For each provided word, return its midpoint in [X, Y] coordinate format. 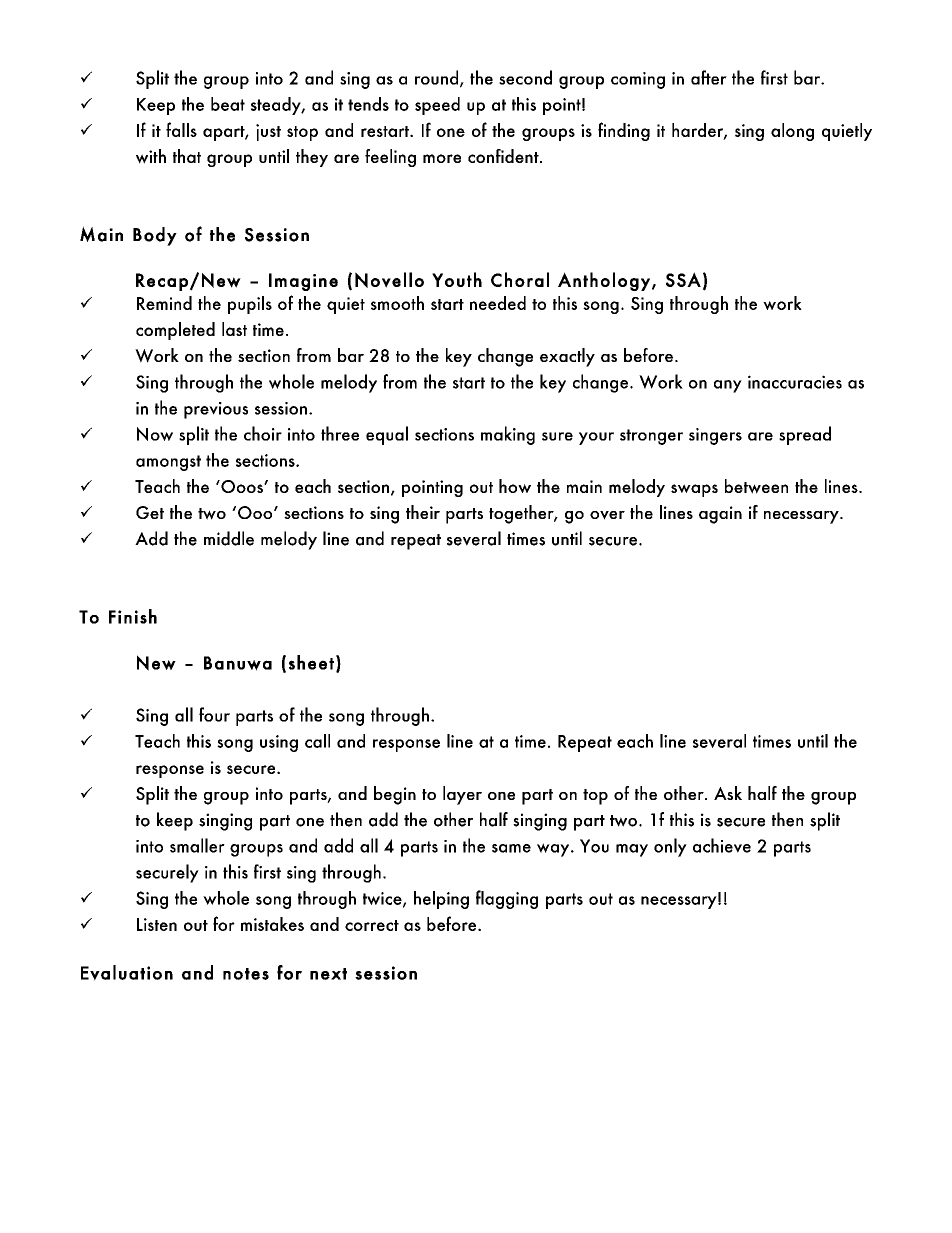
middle [229, 538]
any [728, 386]
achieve [722, 845]
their [423, 512]
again [720, 515]
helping [441, 900]
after [709, 77]
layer [462, 795]
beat [228, 104]
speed [437, 106]
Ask [728, 793]
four [214, 714]
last [234, 329]
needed [498, 303]
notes [246, 974]
